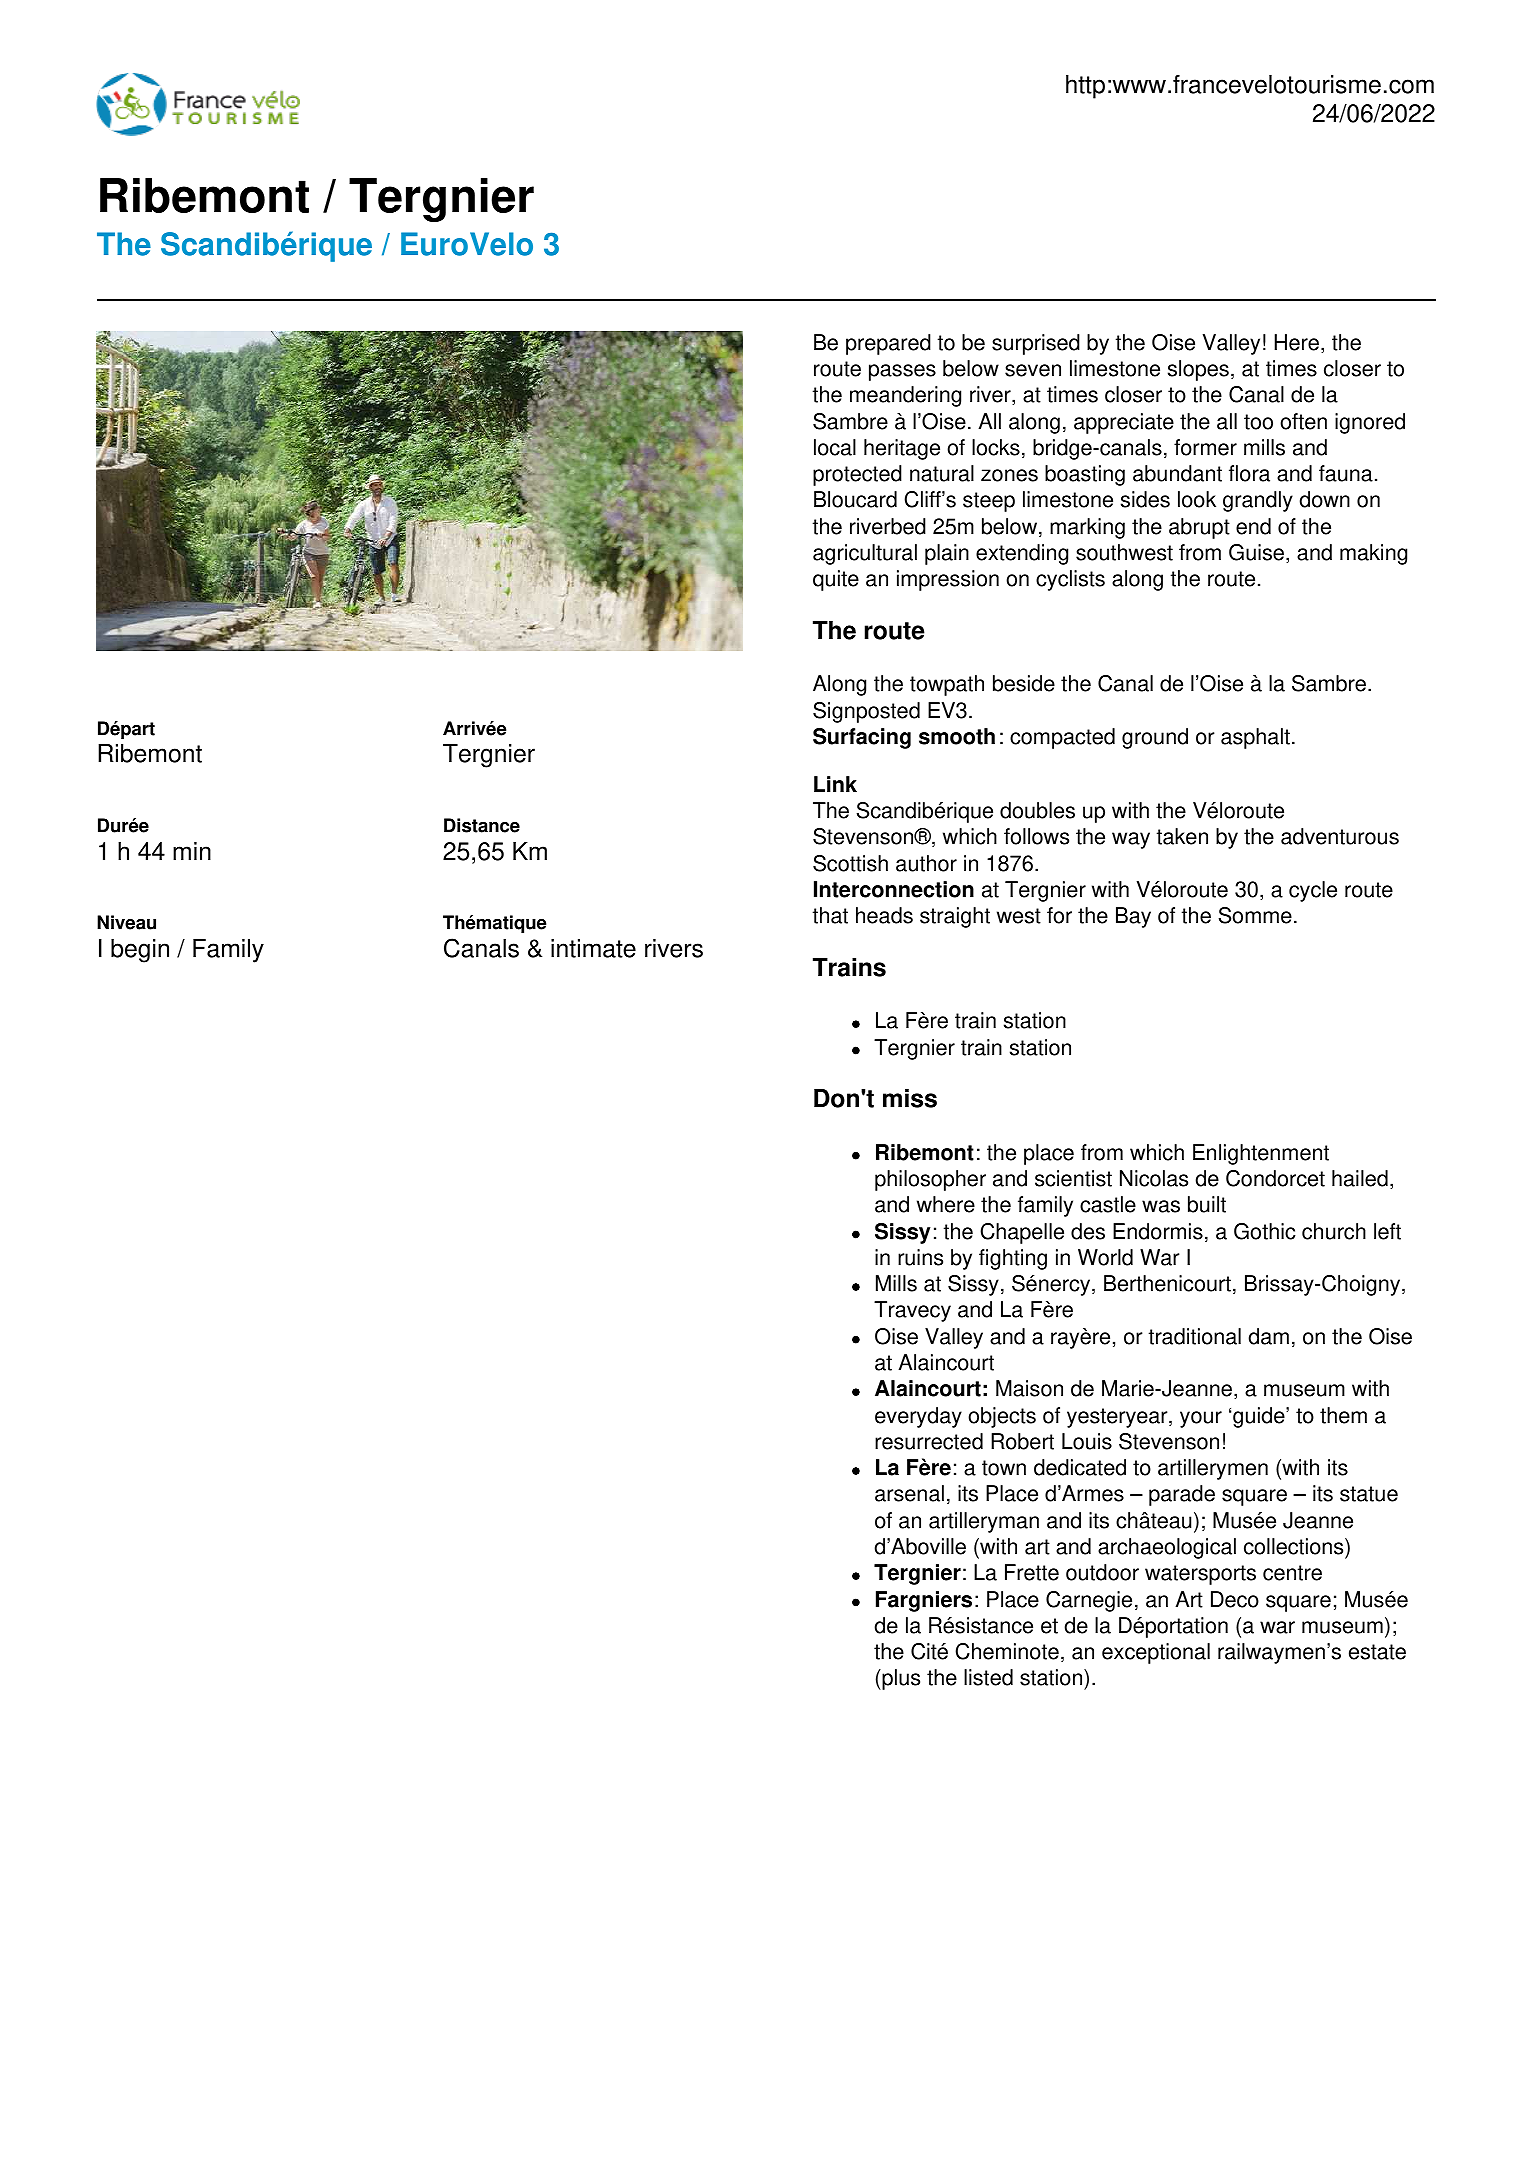 The image size is (1533, 2169). I want to click on Somme, so click(1255, 915).
